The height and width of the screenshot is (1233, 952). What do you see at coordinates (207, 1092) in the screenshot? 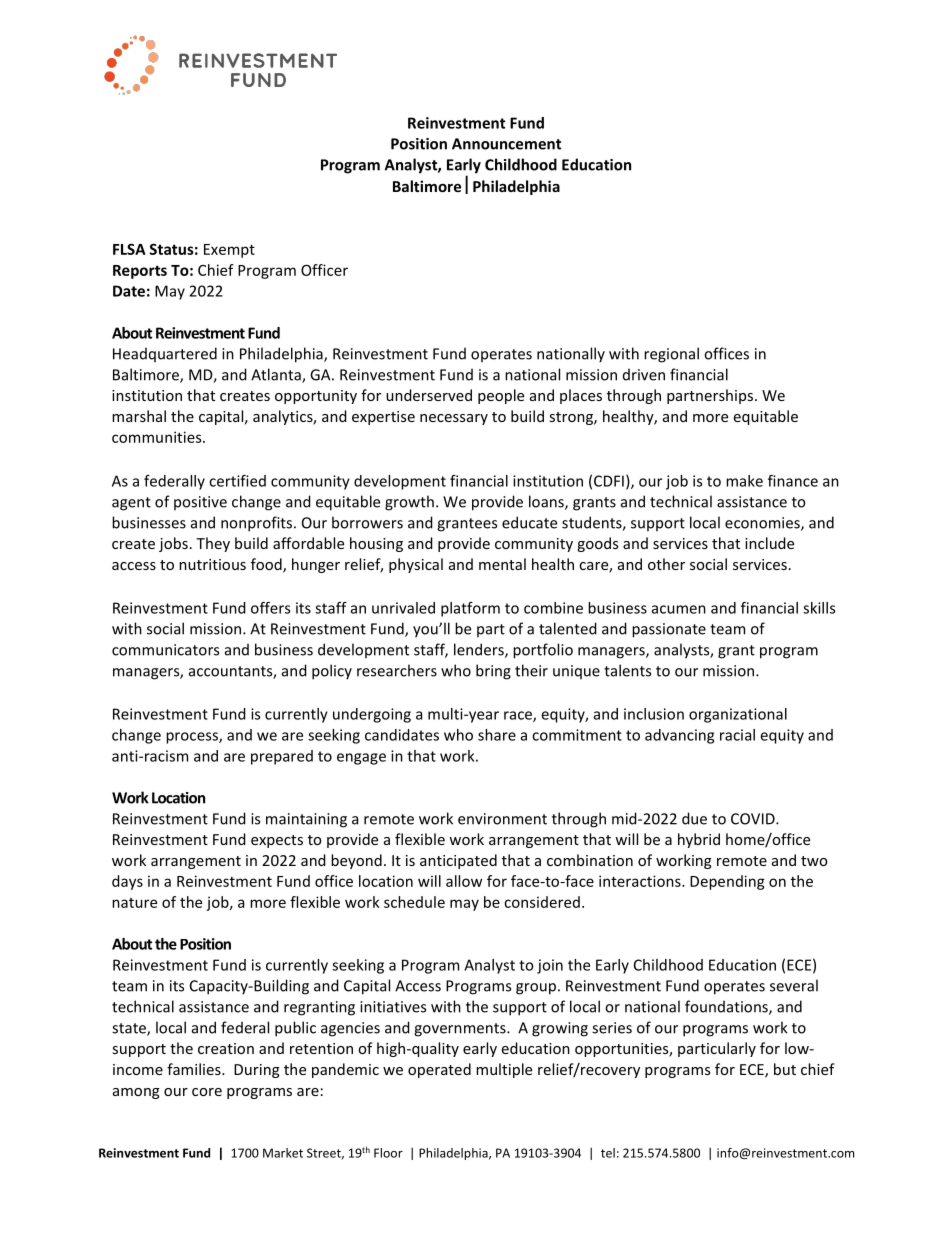
I see `core` at bounding box center [207, 1092].
